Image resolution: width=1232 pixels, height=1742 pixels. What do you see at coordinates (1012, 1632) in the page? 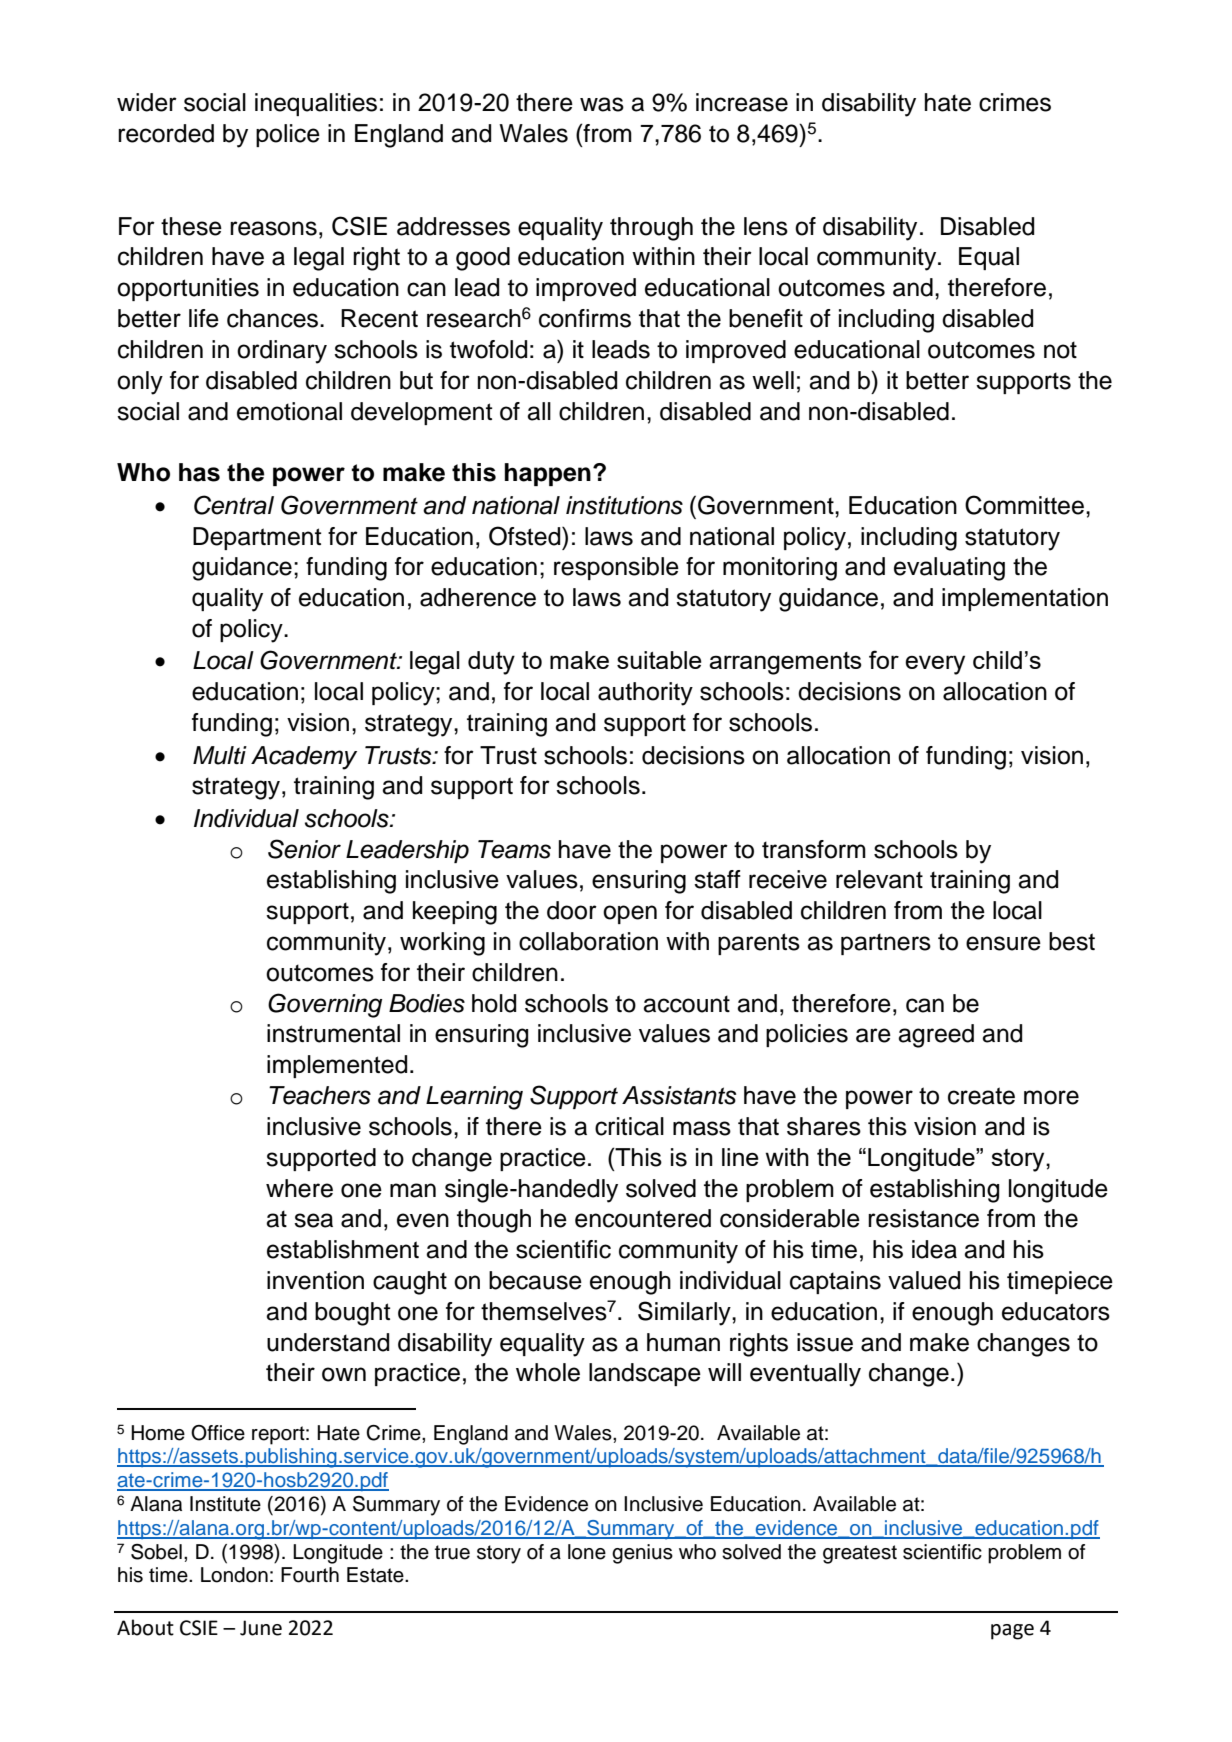
I see `page` at bounding box center [1012, 1632].
